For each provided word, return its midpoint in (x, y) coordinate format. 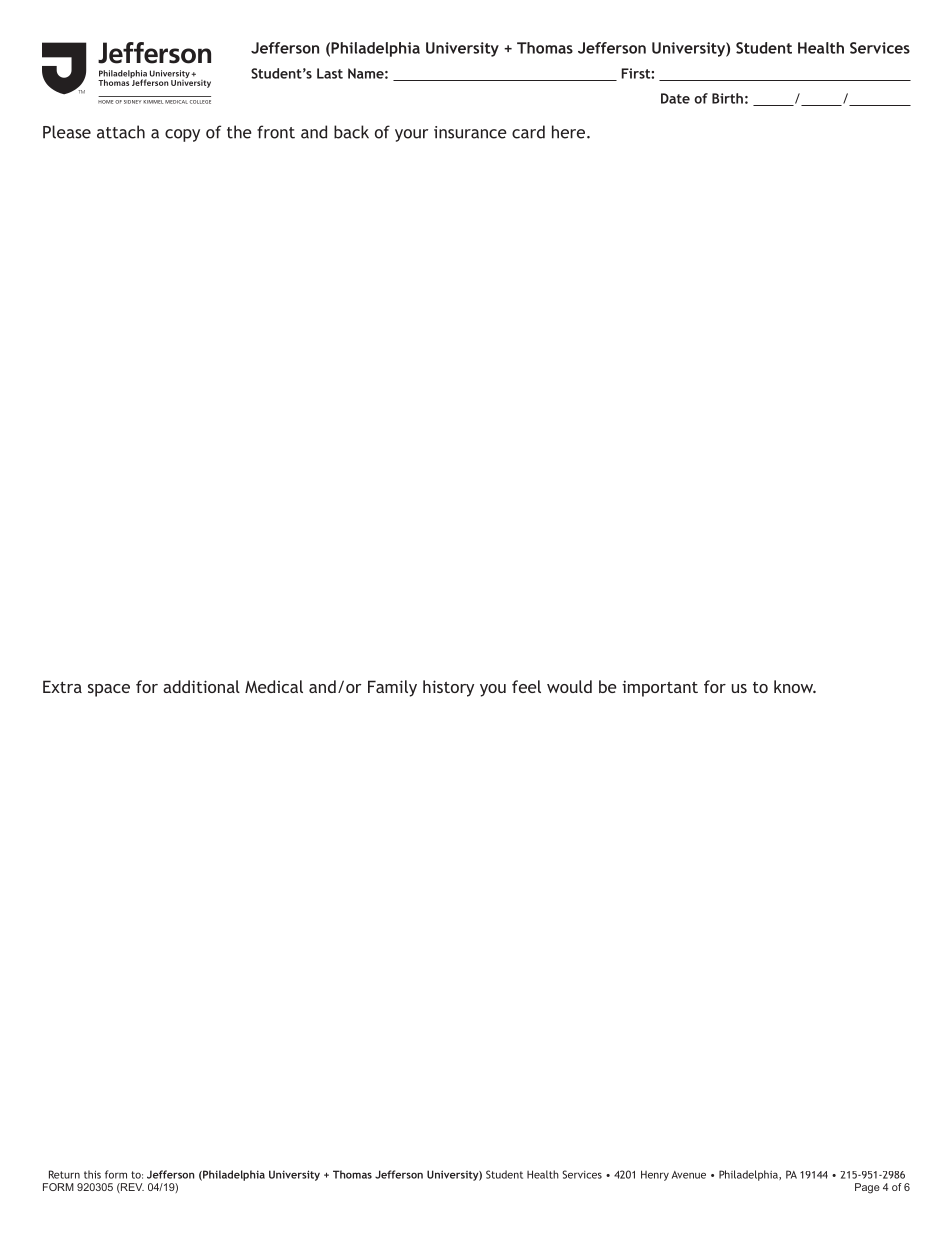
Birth (727, 98)
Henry (655, 1175)
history (448, 688)
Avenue (689, 1175)
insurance (470, 132)
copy (182, 135)
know (795, 686)
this (92, 1174)
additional (201, 686)
